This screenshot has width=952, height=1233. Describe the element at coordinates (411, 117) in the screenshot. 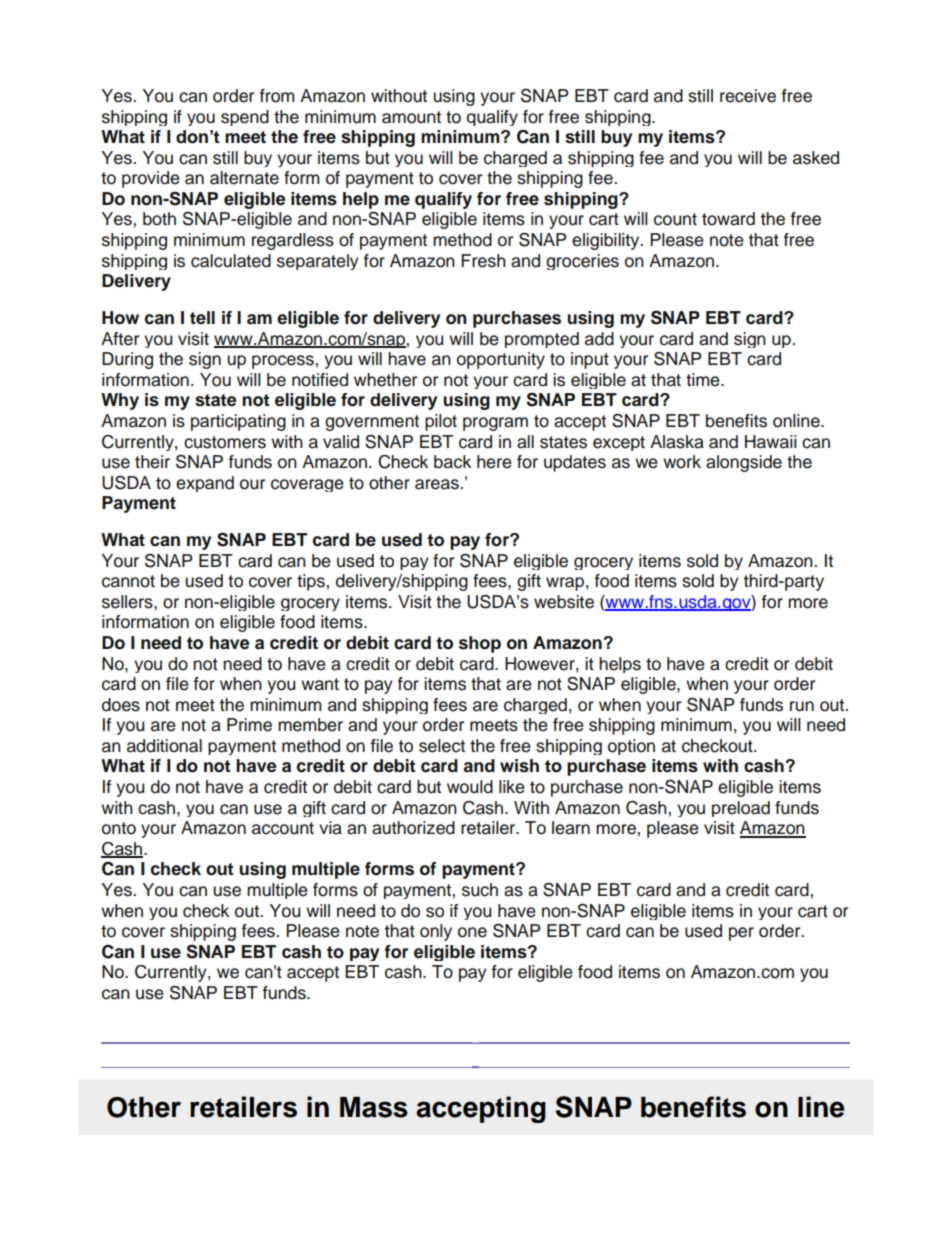

I see `amount` at that location.
